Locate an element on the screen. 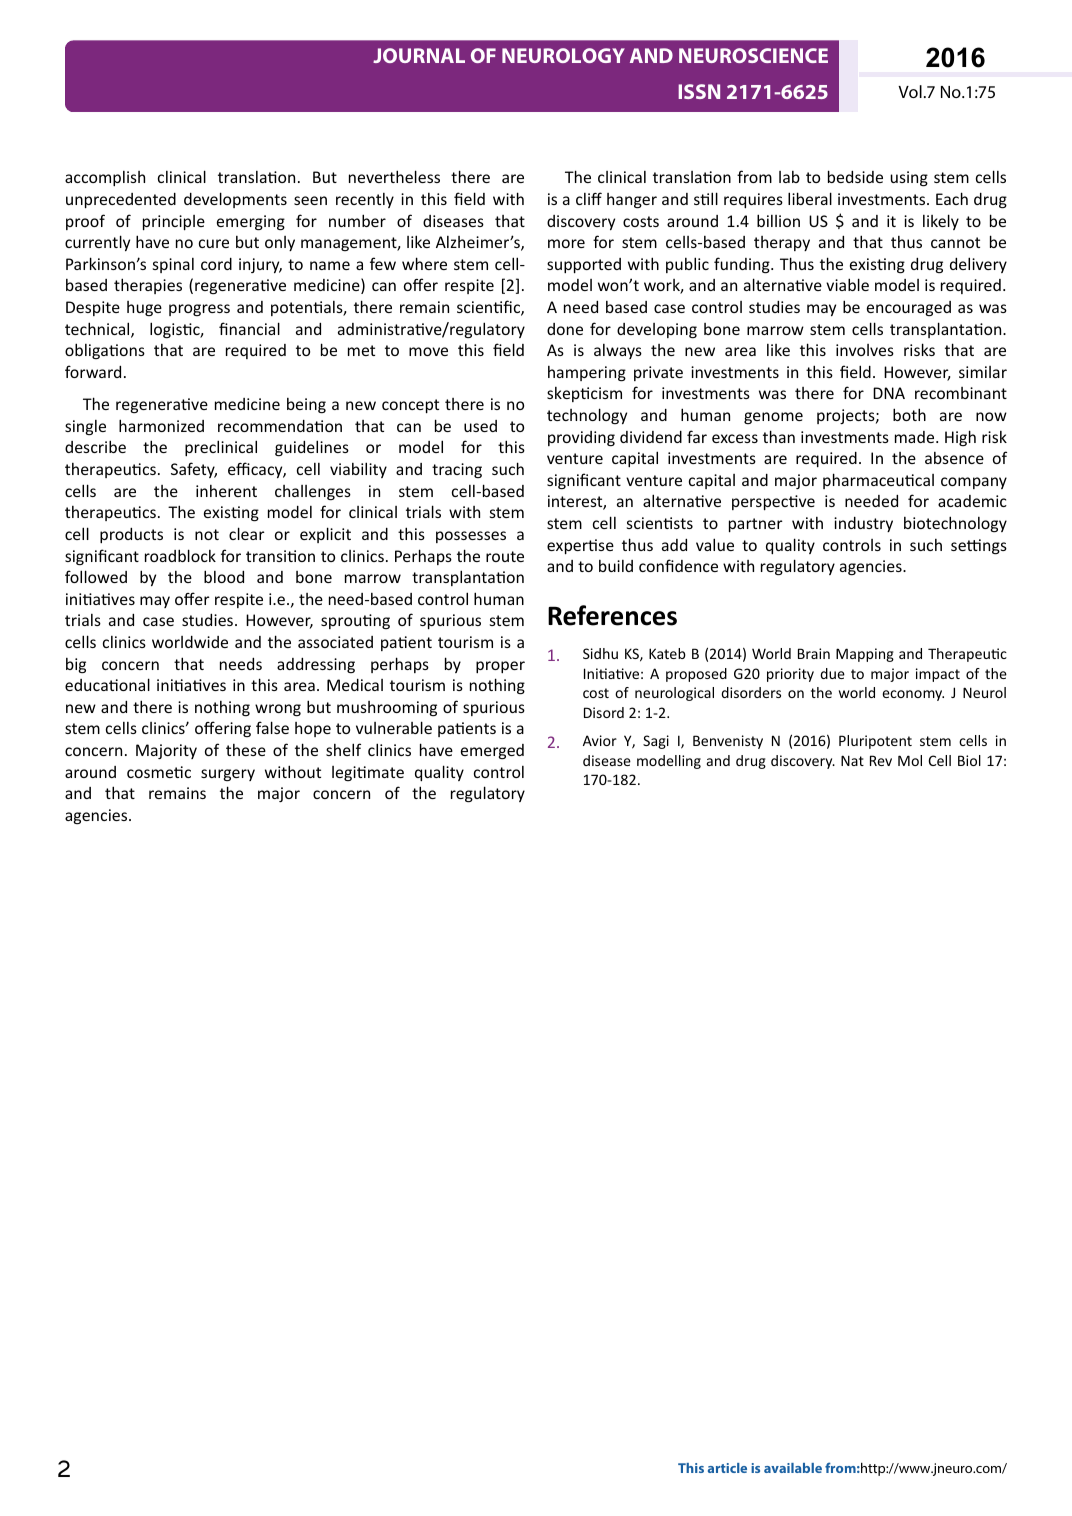 The width and height of the screenshot is (1072, 1516). available is located at coordinates (793, 1468).
